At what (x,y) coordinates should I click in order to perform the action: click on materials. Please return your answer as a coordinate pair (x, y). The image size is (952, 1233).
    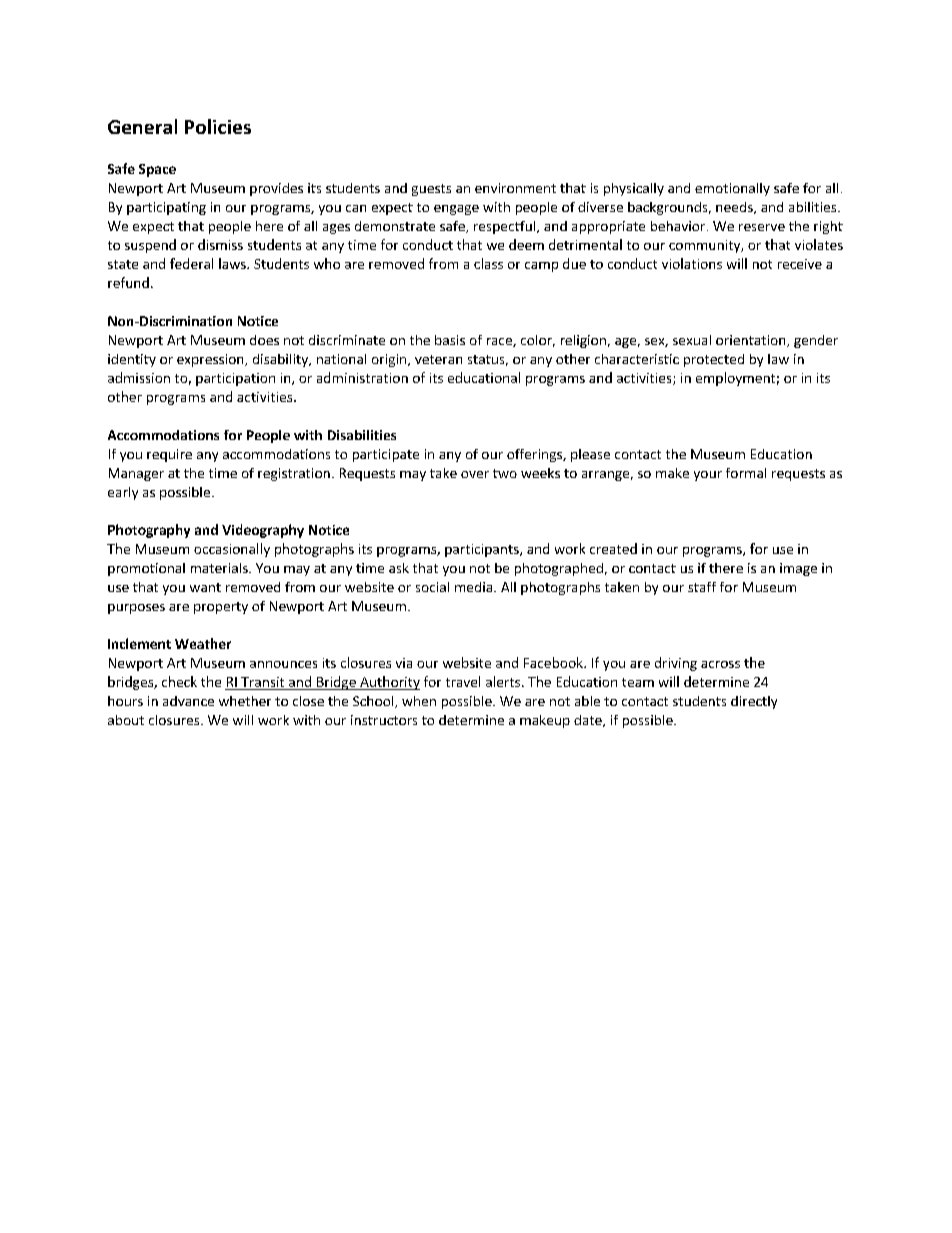
    Looking at the image, I should click on (220, 568).
